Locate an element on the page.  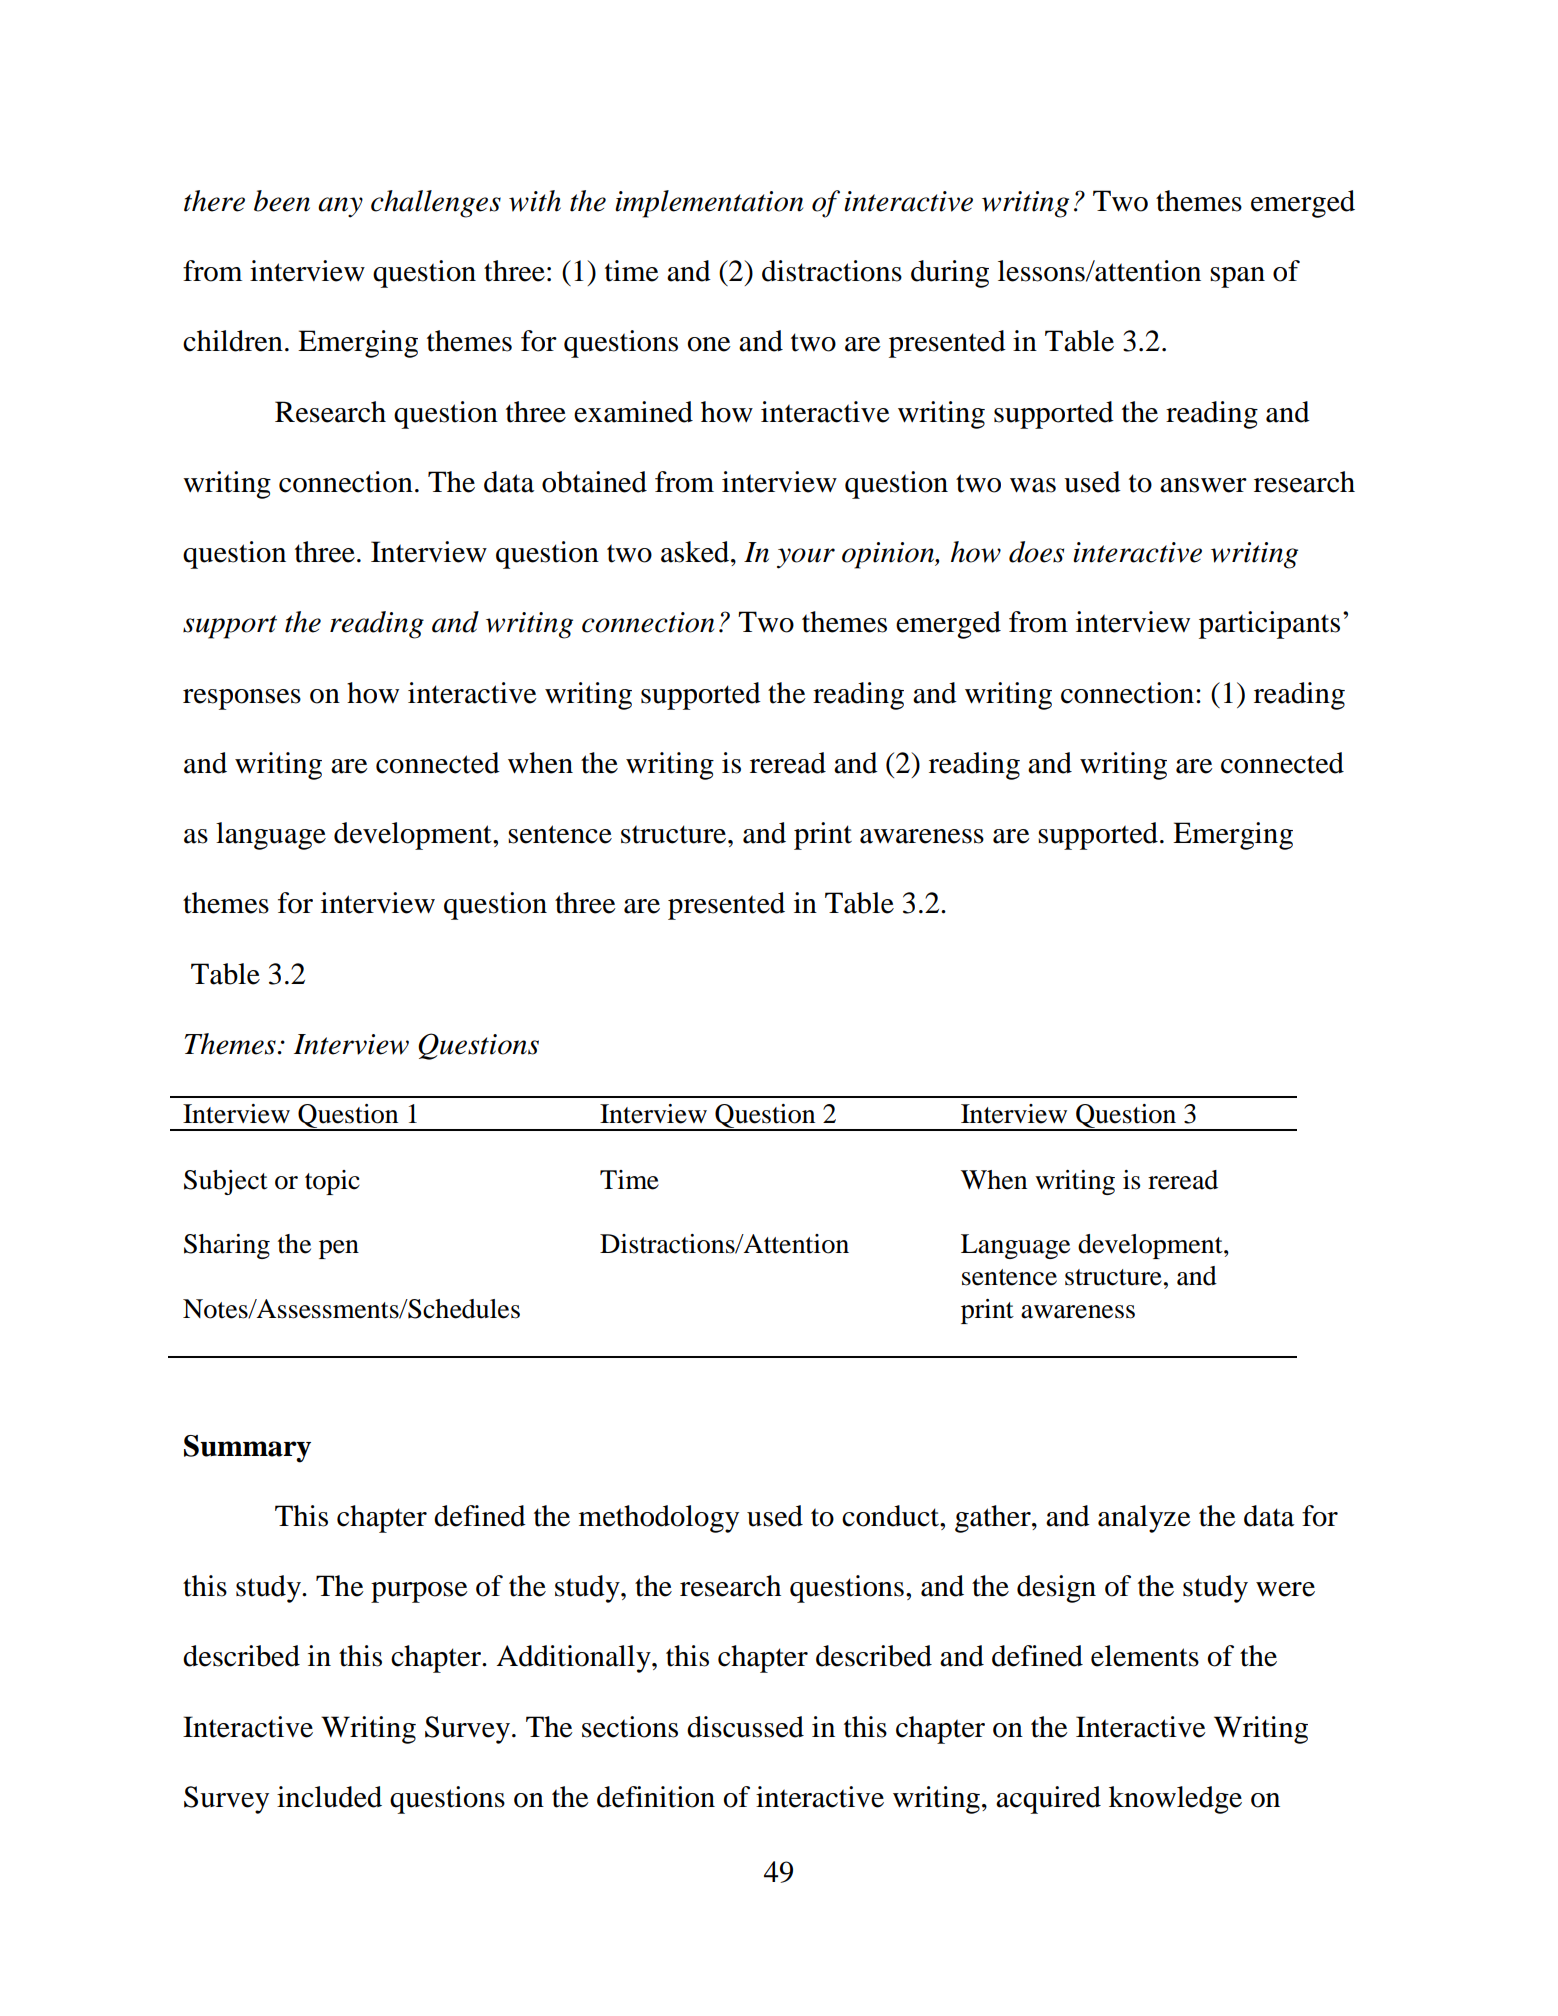
knowledge is located at coordinates (1175, 1800).
